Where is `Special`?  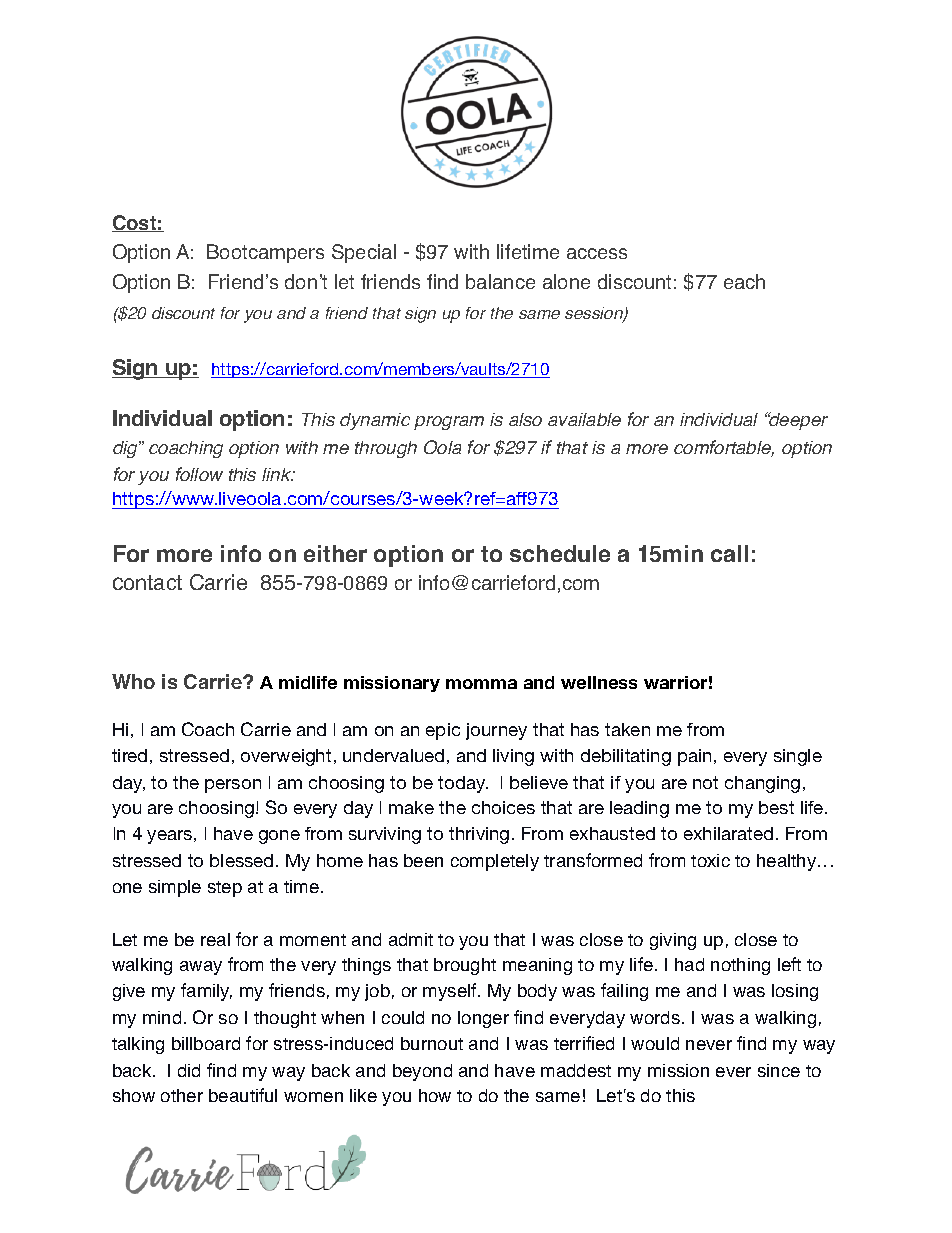 Special is located at coordinates (364, 253).
